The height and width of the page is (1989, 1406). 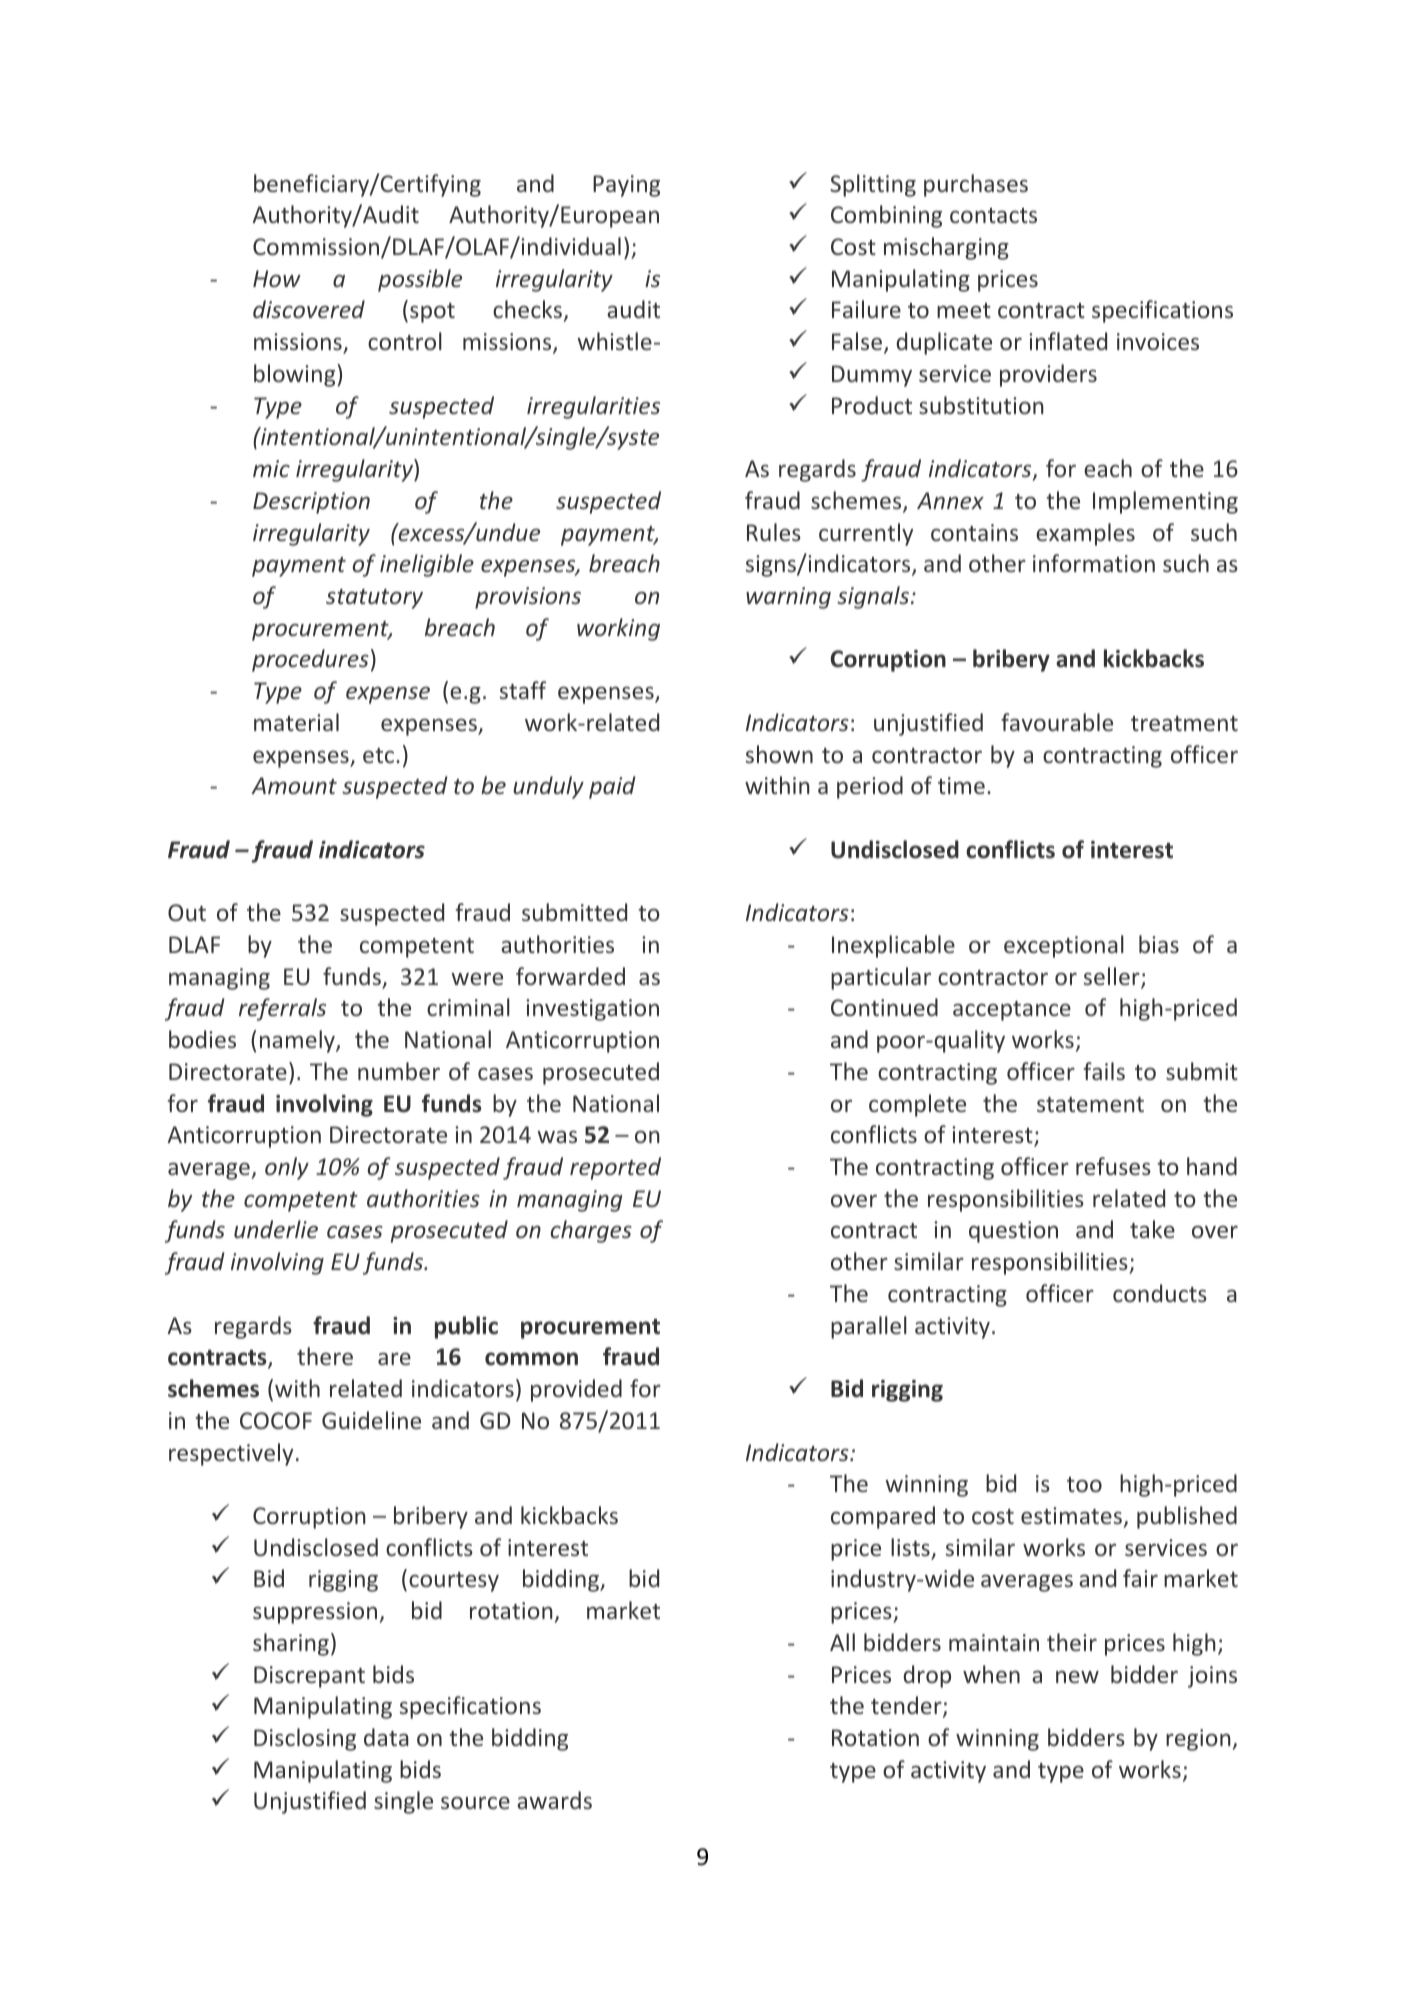 I want to click on Paying, so click(x=626, y=186).
